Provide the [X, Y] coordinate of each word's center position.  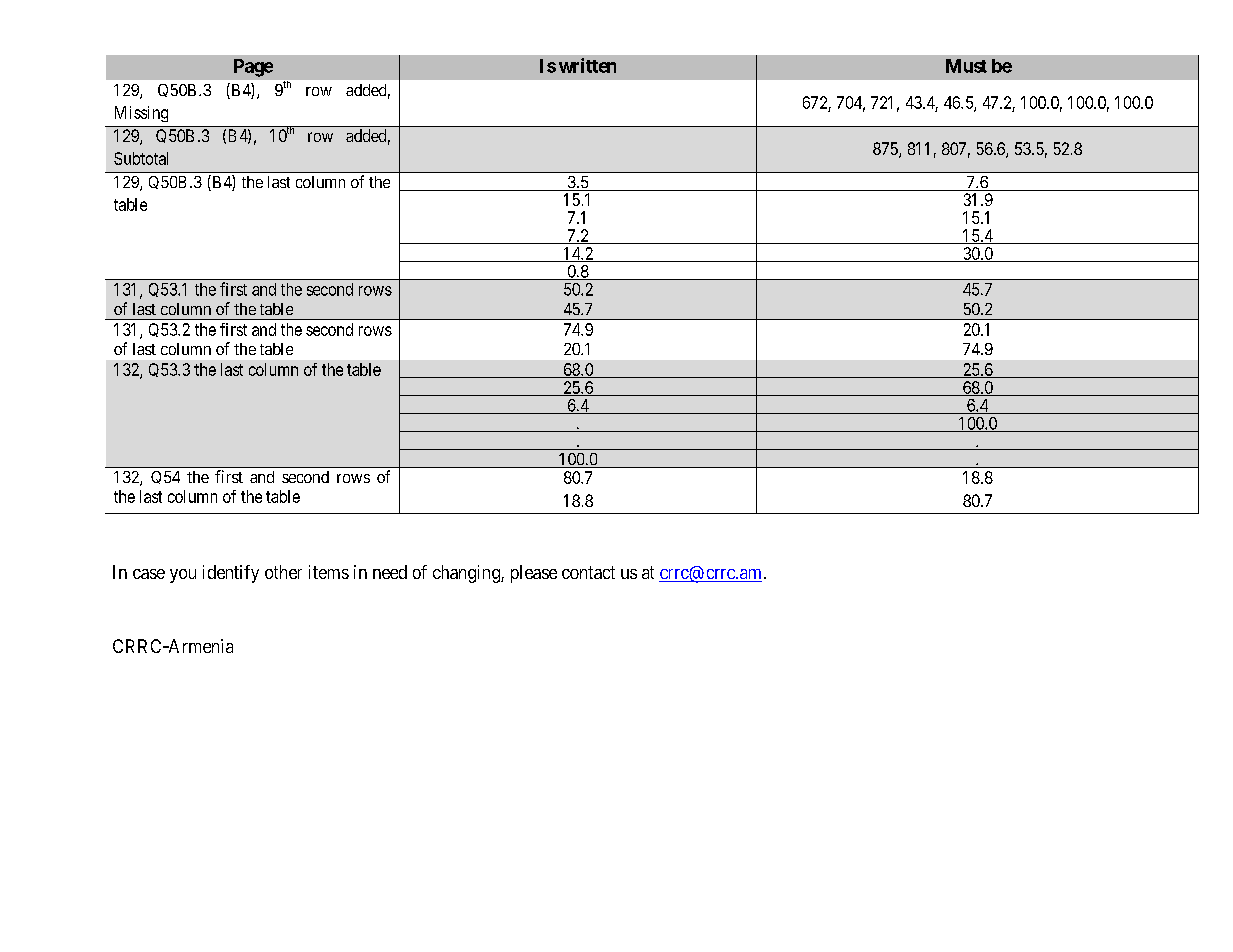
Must [966, 66]
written [587, 65]
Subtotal [141, 158]
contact [588, 572]
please [534, 574]
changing [467, 574]
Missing [141, 114]
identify [231, 574]
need [390, 572]
